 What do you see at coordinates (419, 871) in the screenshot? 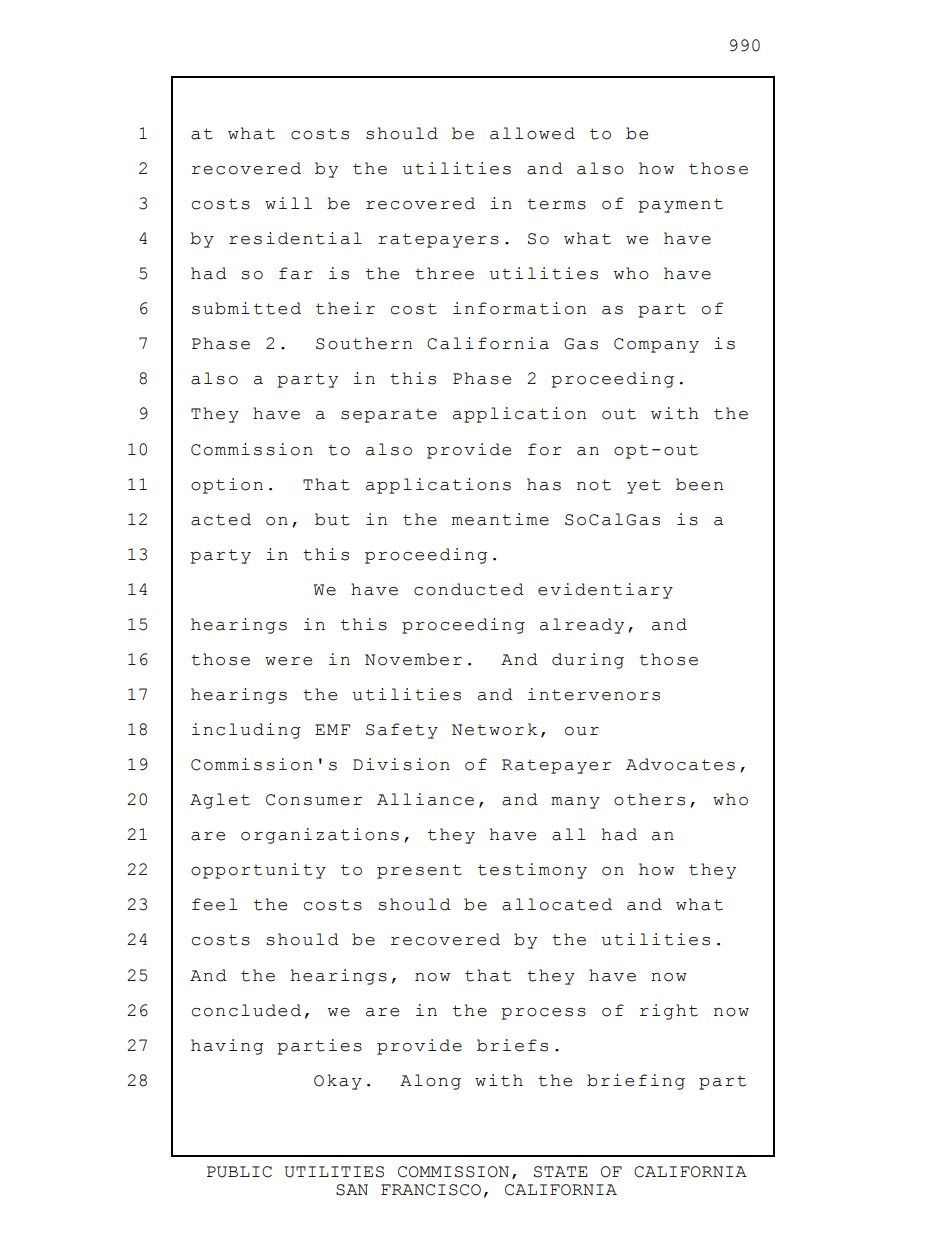
I see `present` at bounding box center [419, 871].
